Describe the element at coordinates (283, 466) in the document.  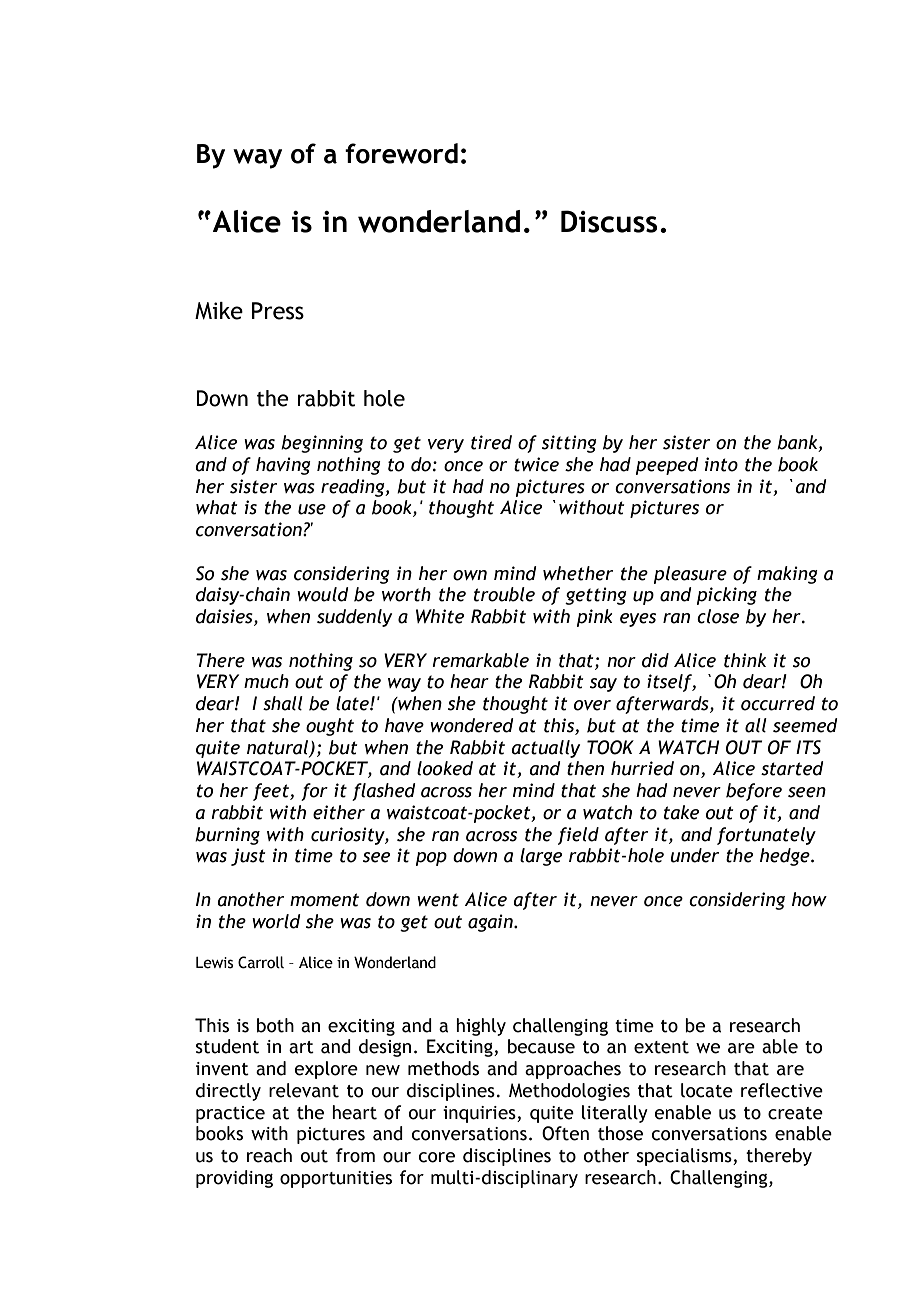
I see `having` at that location.
